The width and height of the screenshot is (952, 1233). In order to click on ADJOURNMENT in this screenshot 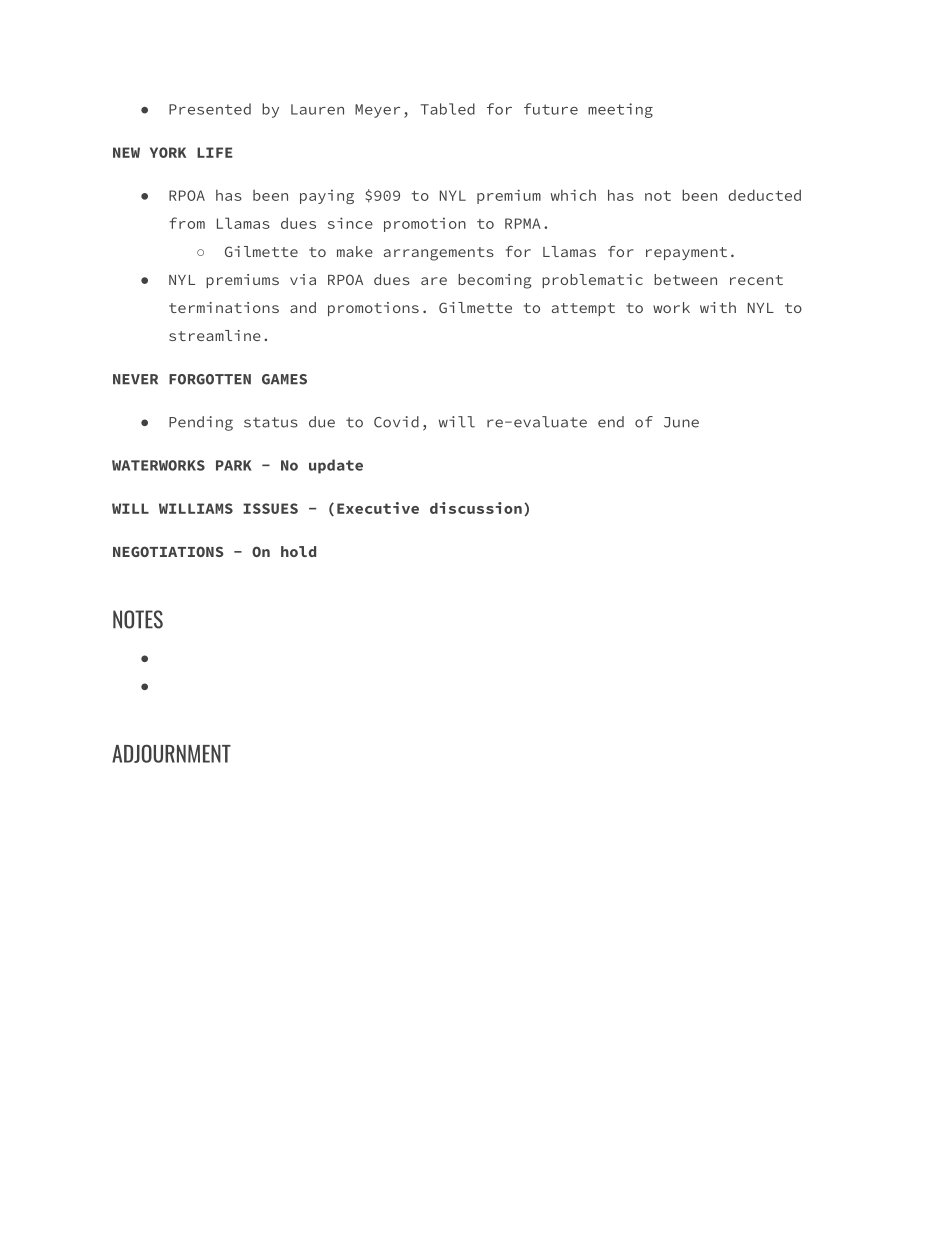, I will do `click(171, 753)`.
